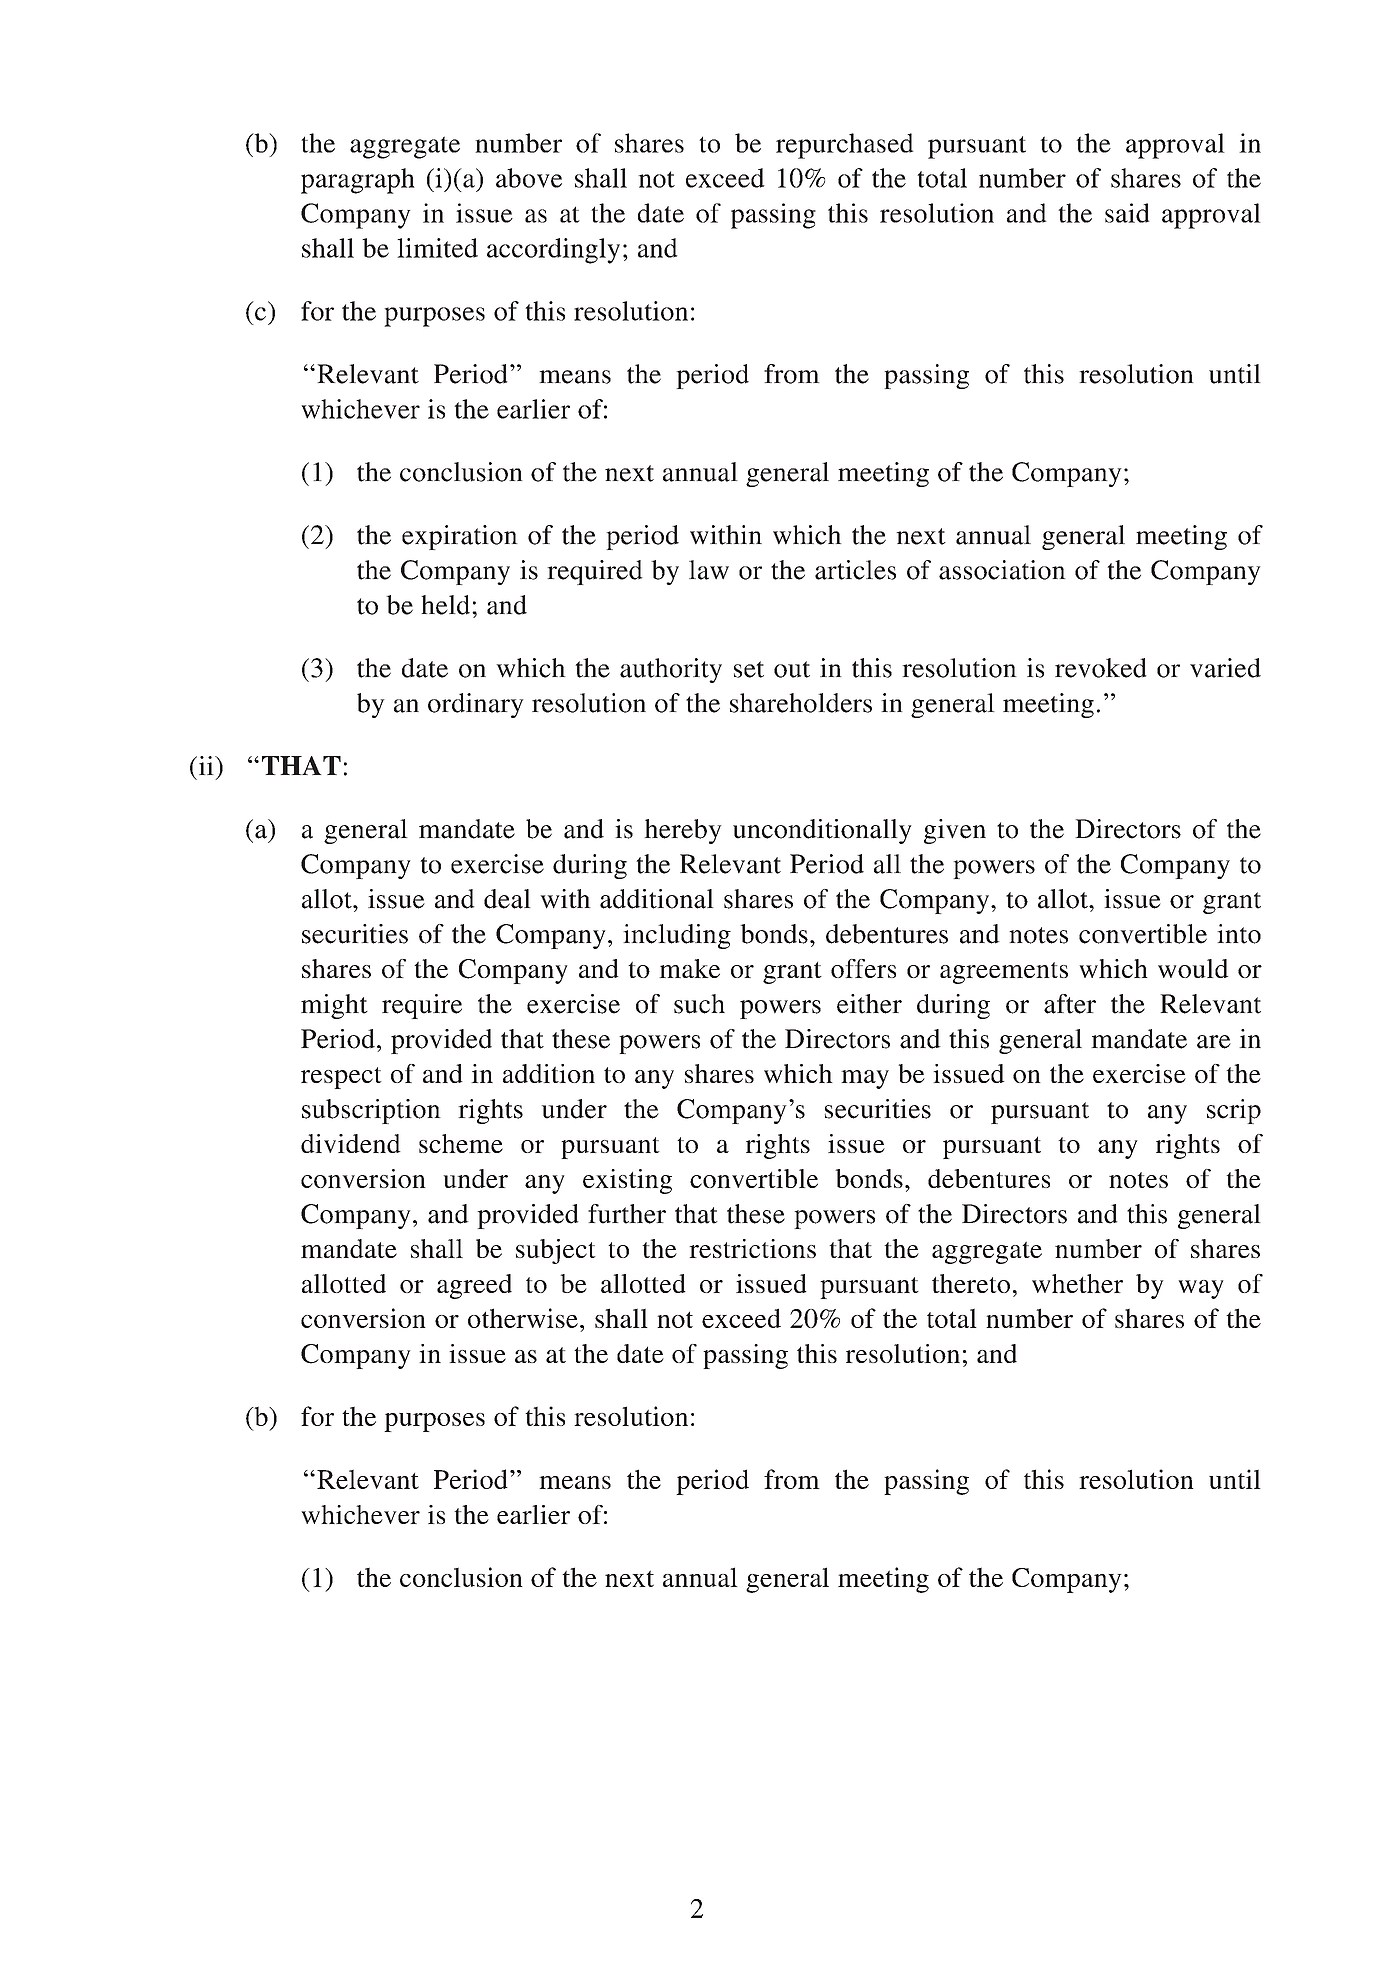  What do you see at coordinates (801, 703) in the document?
I see `shareholders` at bounding box center [801, 703].
